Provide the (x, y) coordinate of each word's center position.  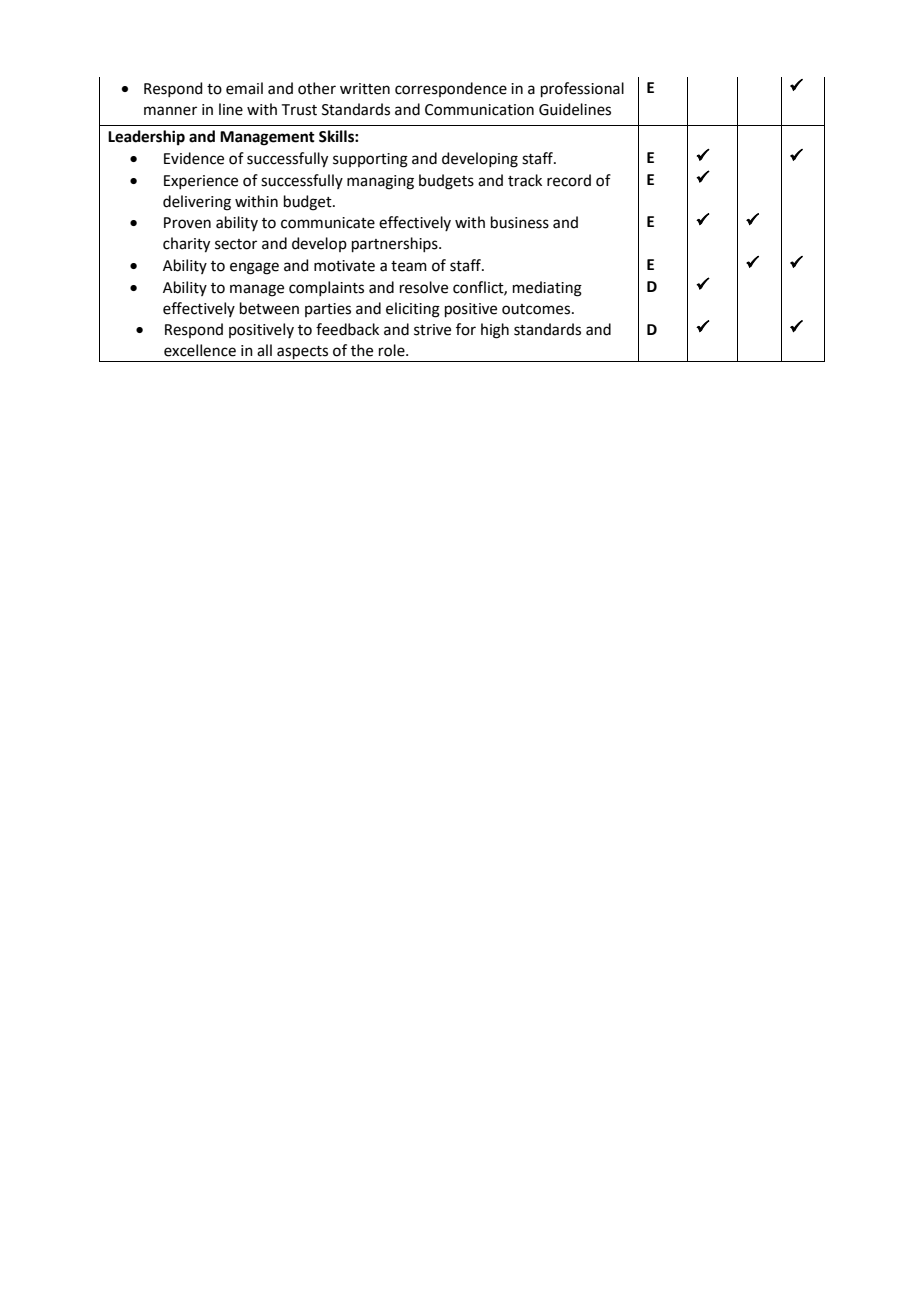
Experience (201, 182)
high (495, 331)
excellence (200, 350)
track (525, 180)
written (365, 89)
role (393, 350)
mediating (547, 289)
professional (582, 89)
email (244, 88)
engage (254, 268)
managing (380, 182)
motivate (344, 266)
